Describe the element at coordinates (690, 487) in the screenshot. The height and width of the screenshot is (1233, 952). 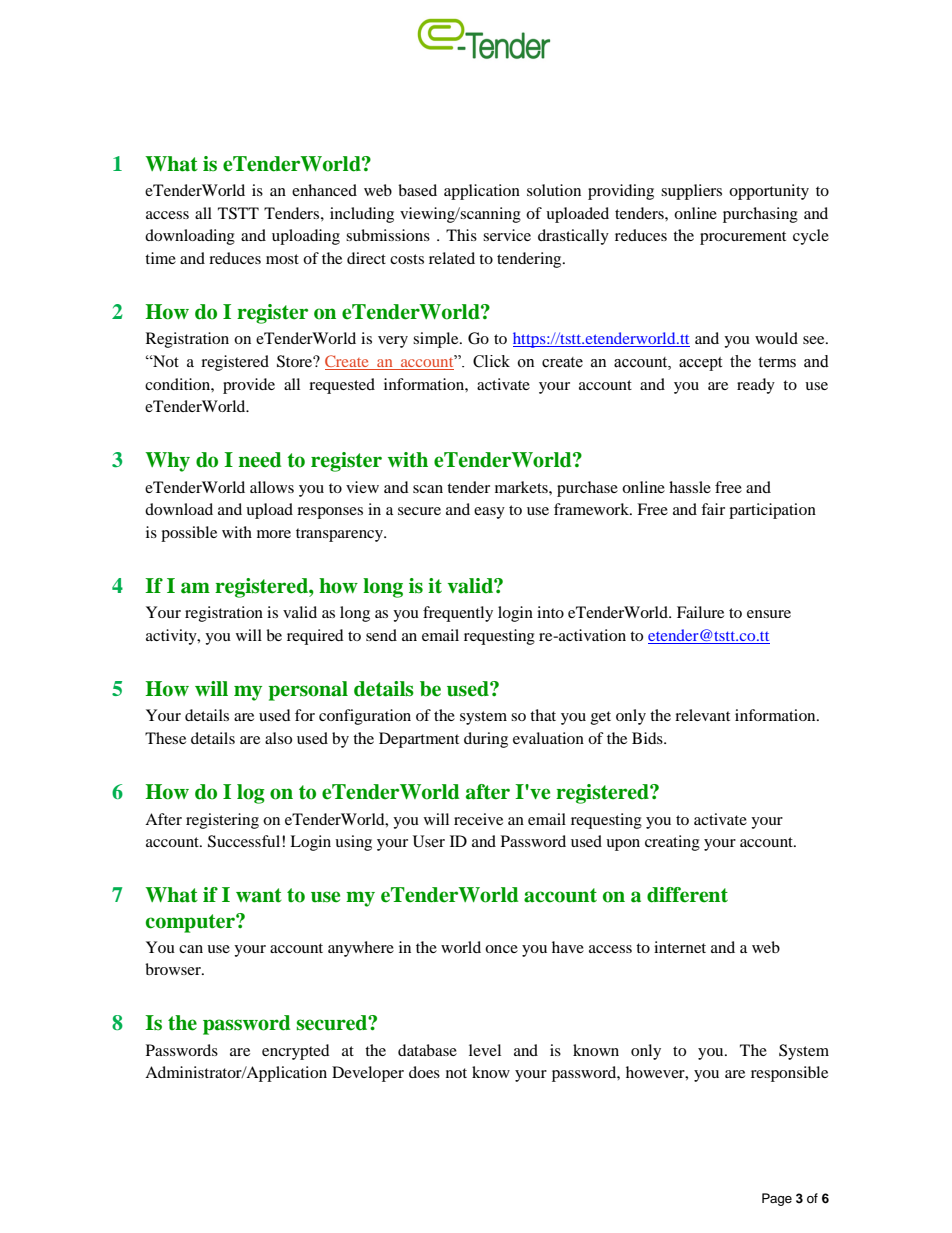
I see `hassle` at that location.
